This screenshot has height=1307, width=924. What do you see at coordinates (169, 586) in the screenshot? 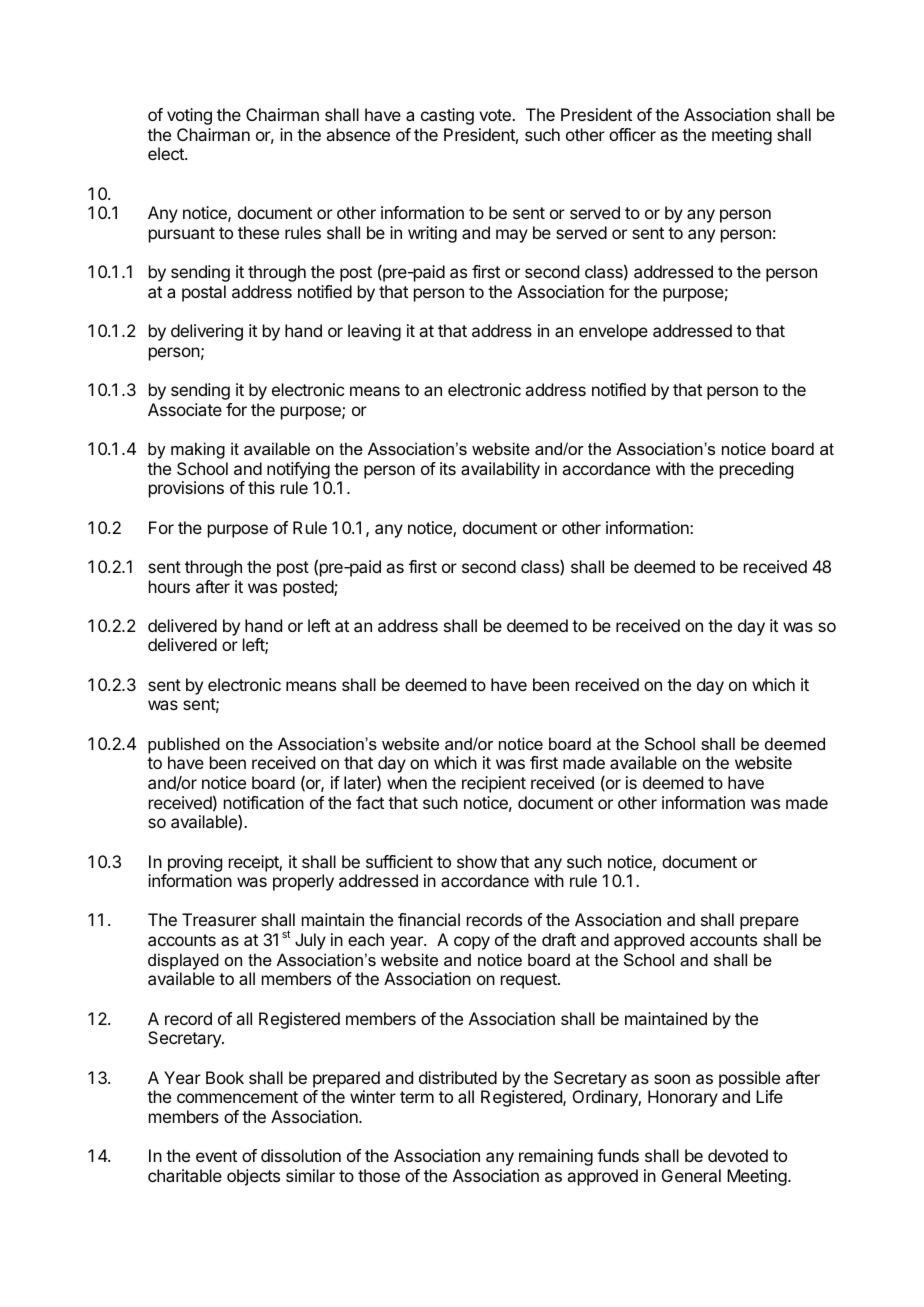
I see `hours` at bounding box center [169, 586].
